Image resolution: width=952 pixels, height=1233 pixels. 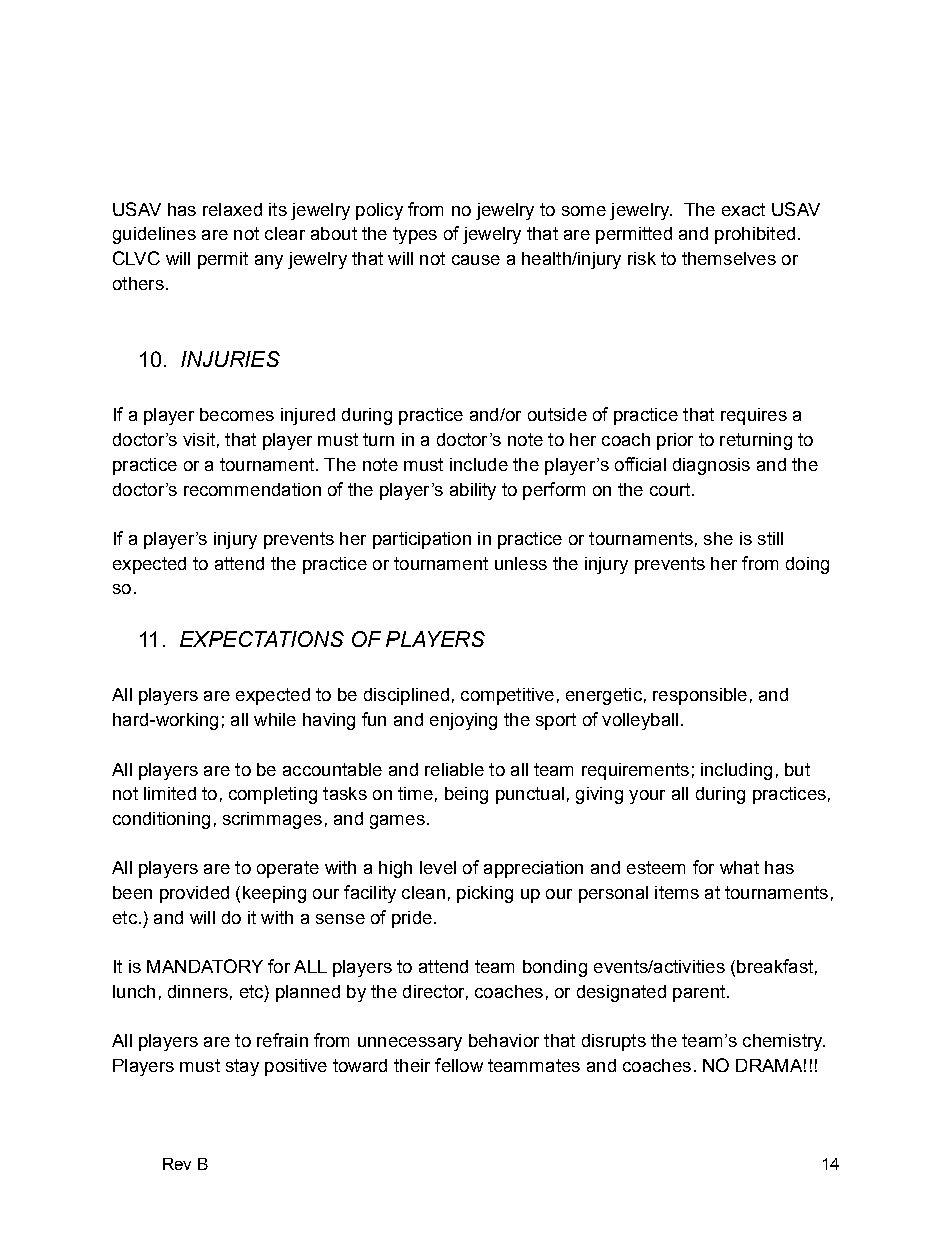 What do you see at coordinates (504, 1040) in the page?
I see `behavior` at bounding box center [504, 1040].
